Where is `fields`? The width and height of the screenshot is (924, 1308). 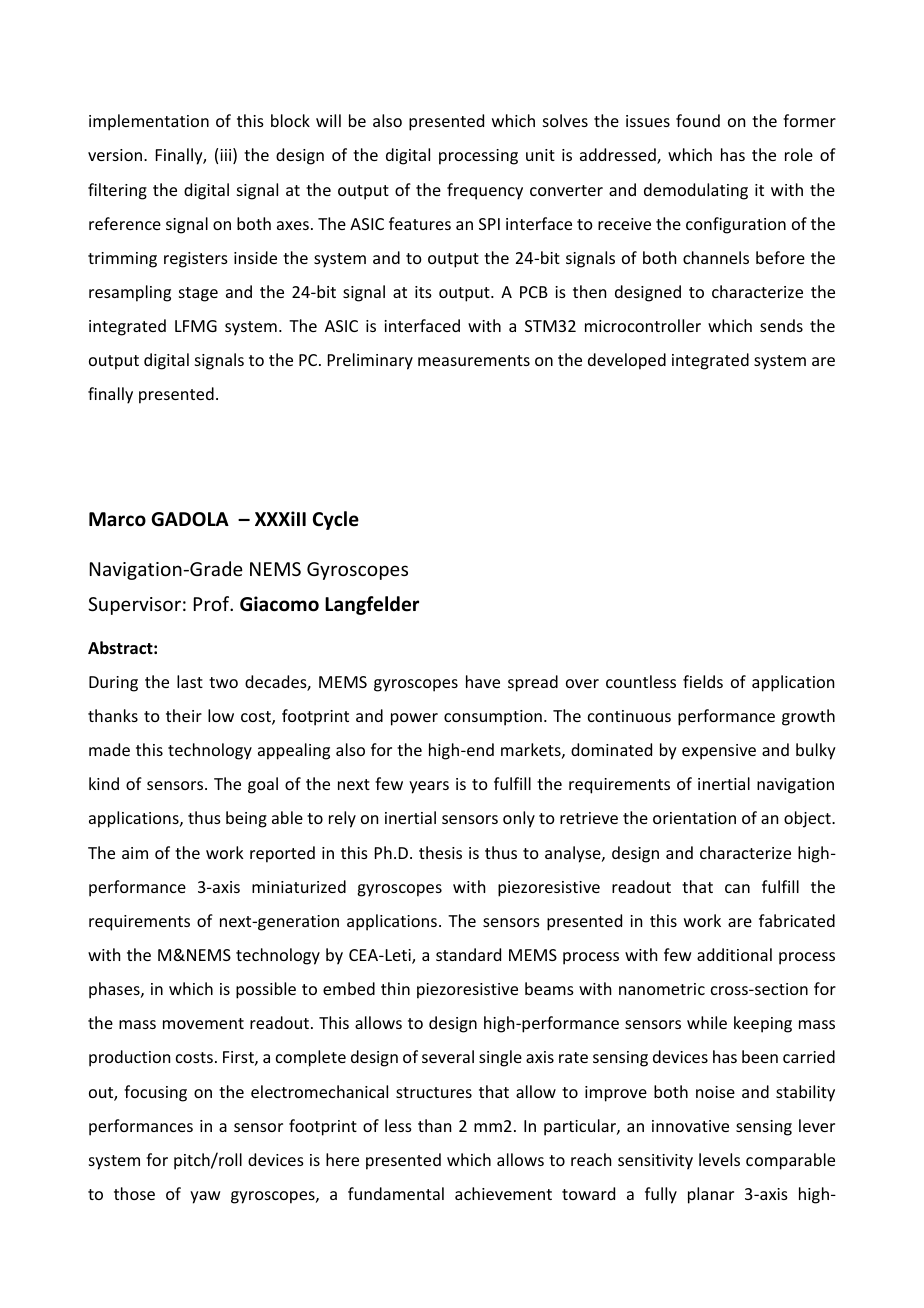 fields is located at coordinates (703, 681).
